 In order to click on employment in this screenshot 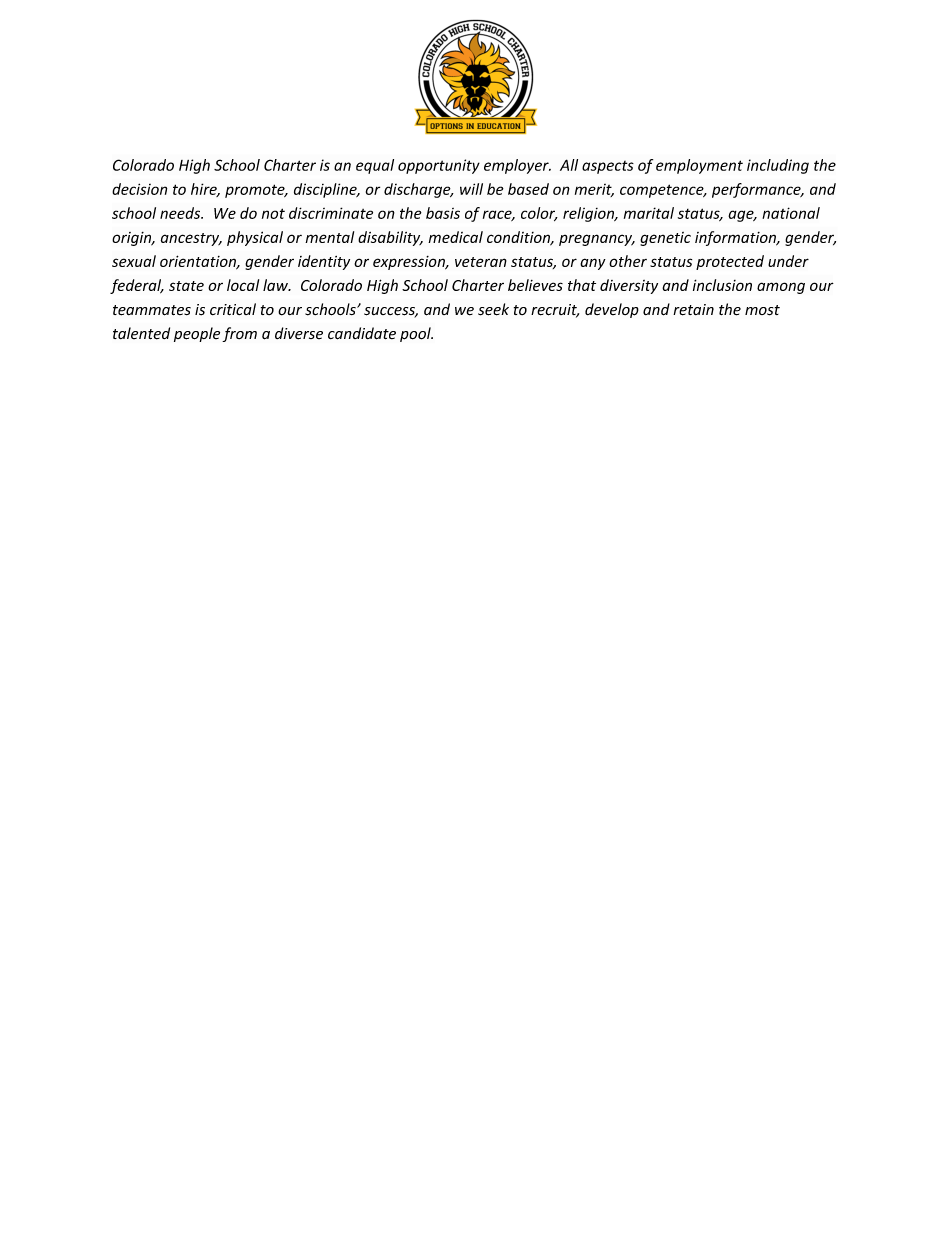, I will do `click(699, 166)`.
